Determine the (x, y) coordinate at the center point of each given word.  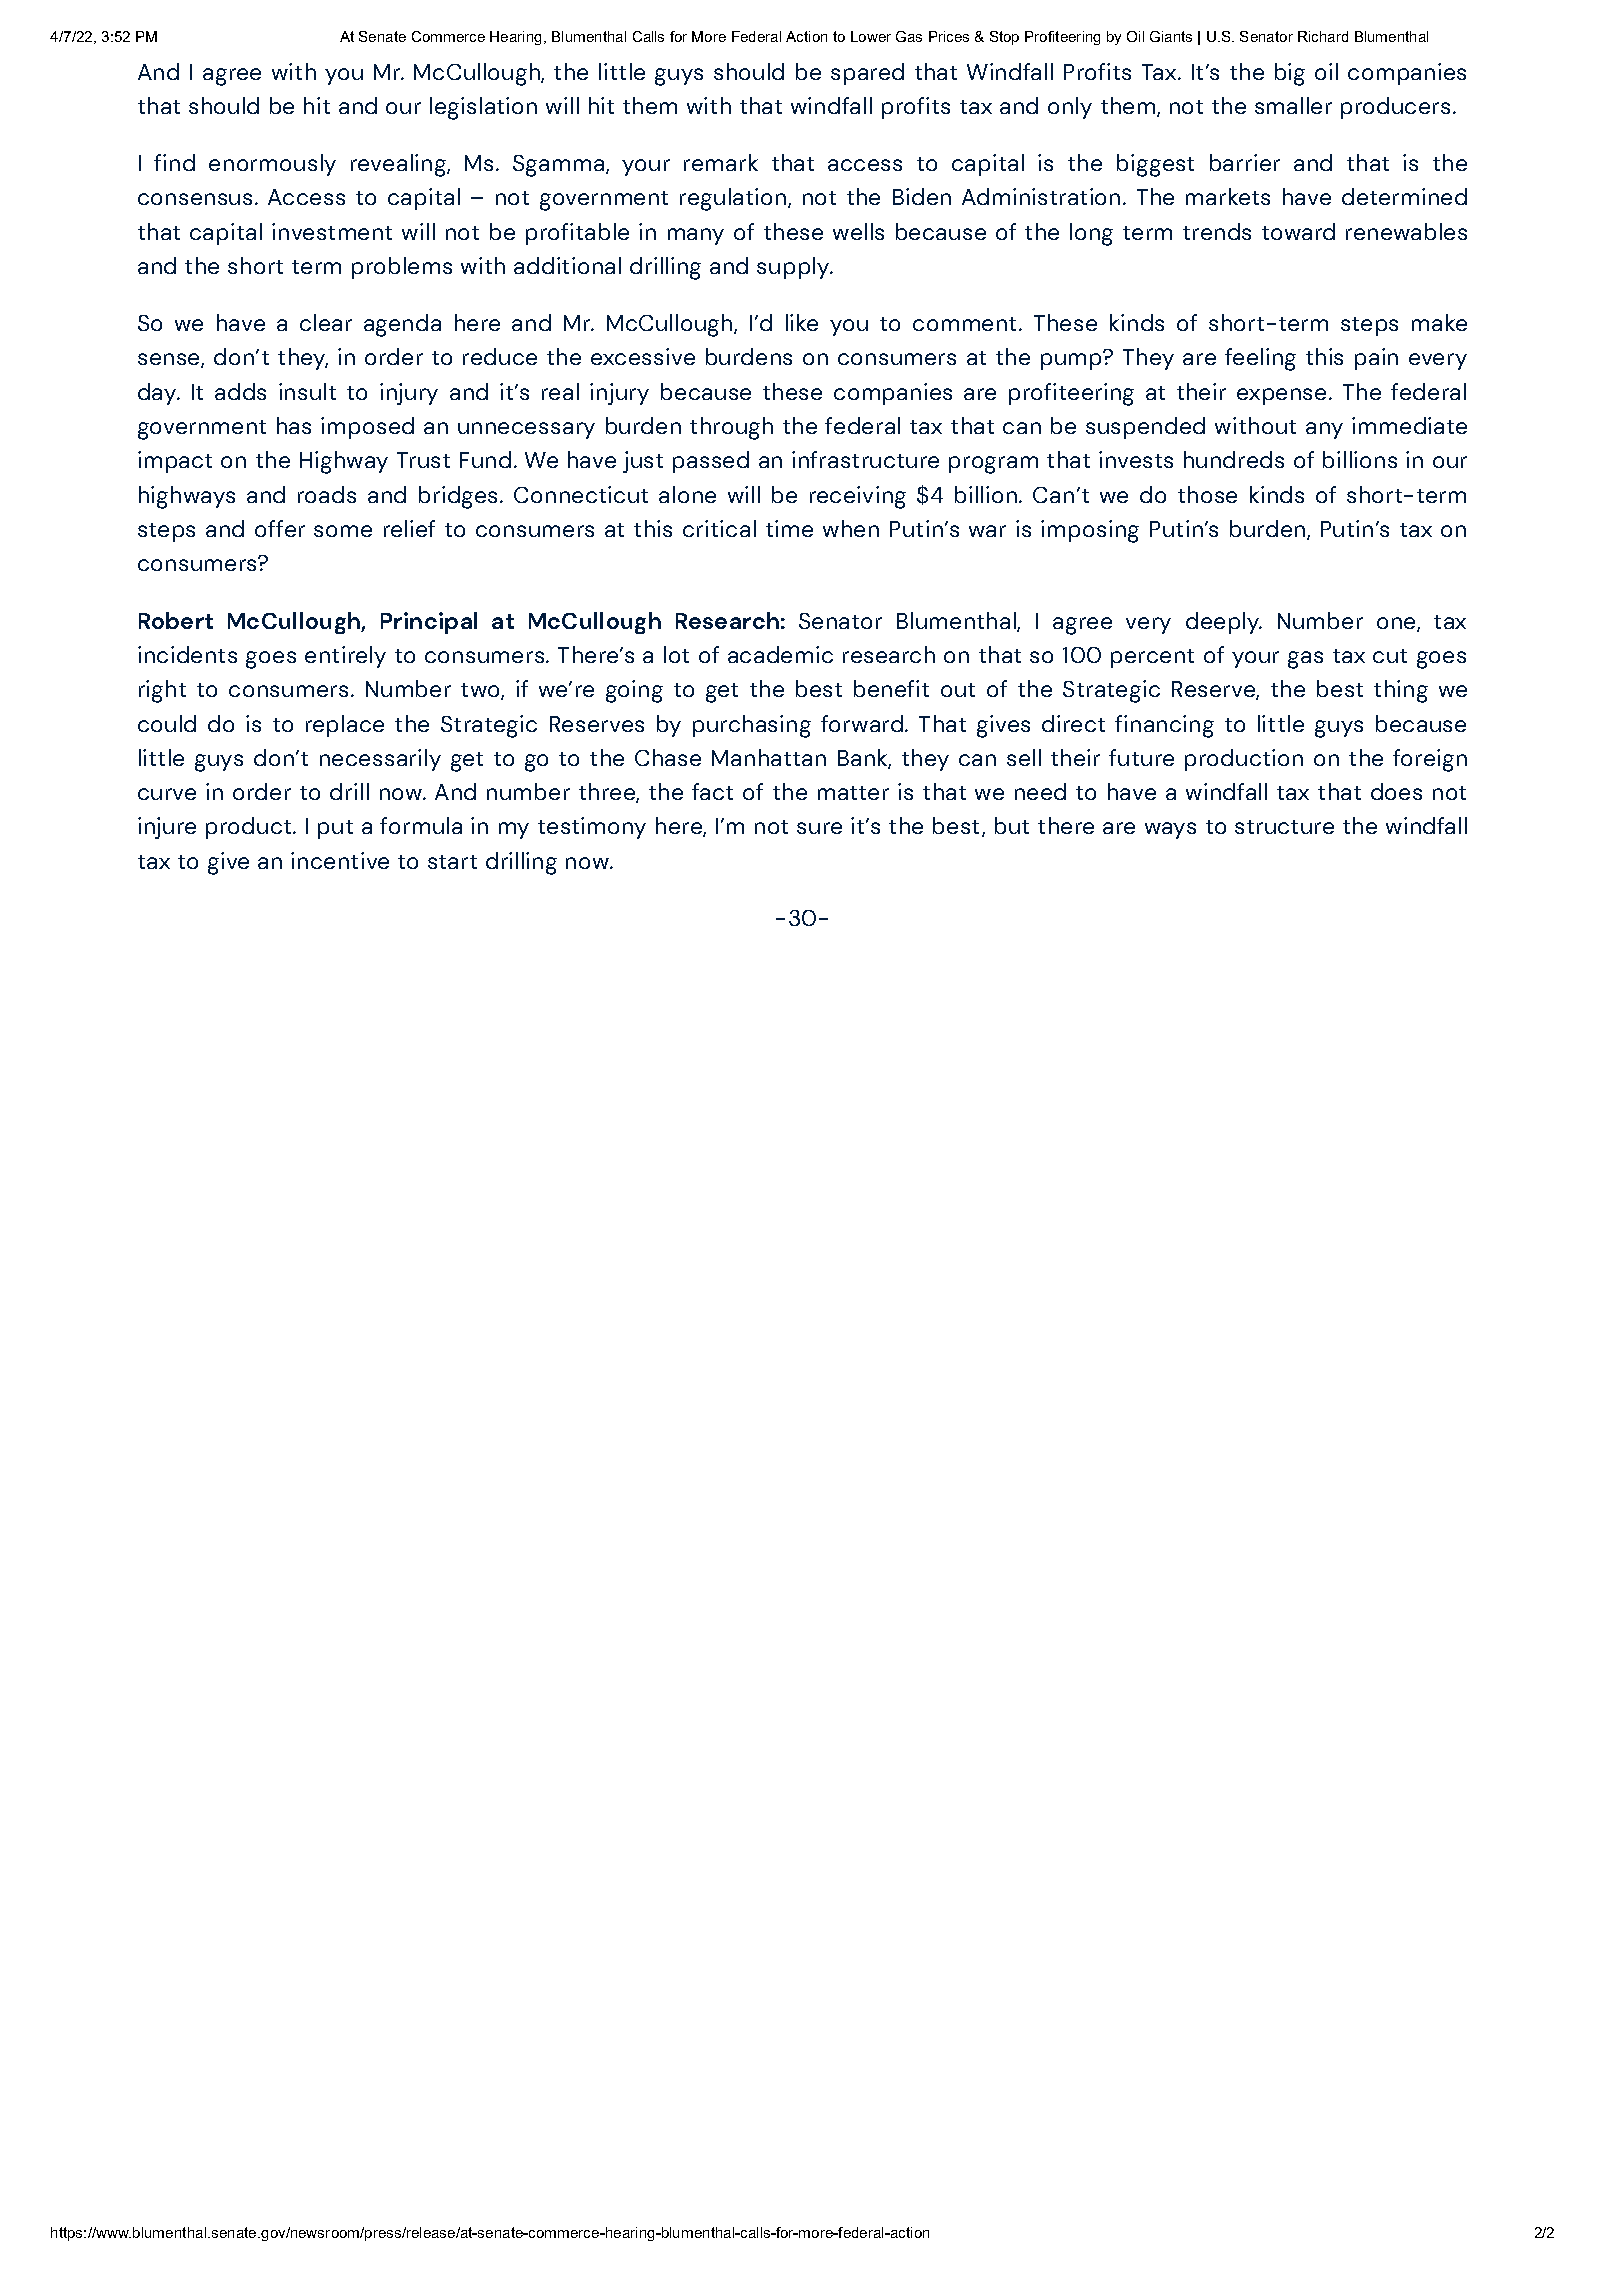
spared (867, 74)
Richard (1323, 36)
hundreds (1234, 459)
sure (819, 828)
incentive (340, 860)
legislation (483, 108)
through (731, 428)
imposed (367, 428)
